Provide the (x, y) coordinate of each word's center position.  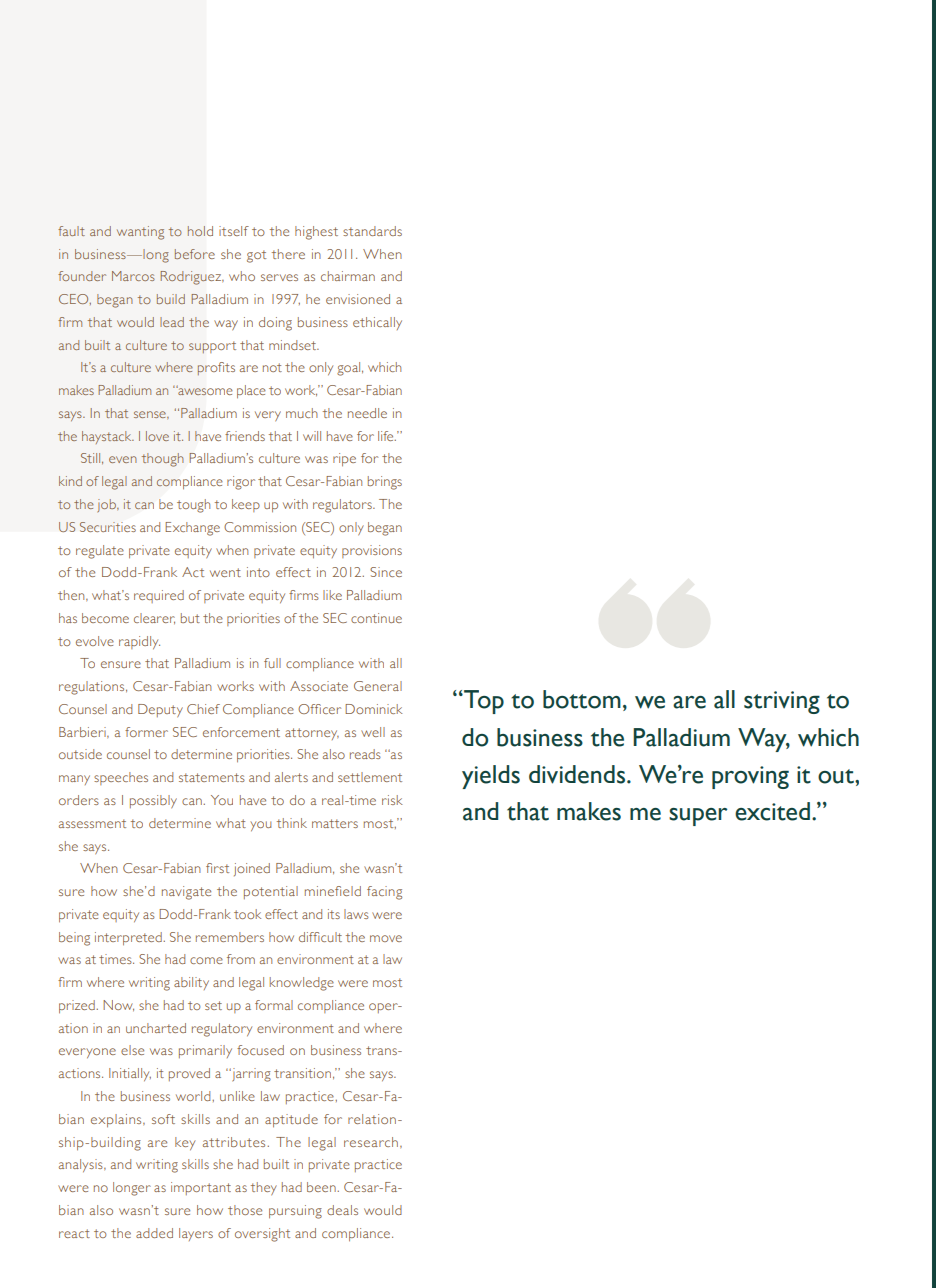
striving (782, 702)
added (154, 1233)
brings (385, 483)
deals (342, 1210)
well (373, 732)
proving (750, 777)
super (698, 817)
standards (372, 231)
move (386, 938)
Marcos (133, 276)
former (146, 732)
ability (191, 983)
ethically (377, 323)
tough (193, 506)
